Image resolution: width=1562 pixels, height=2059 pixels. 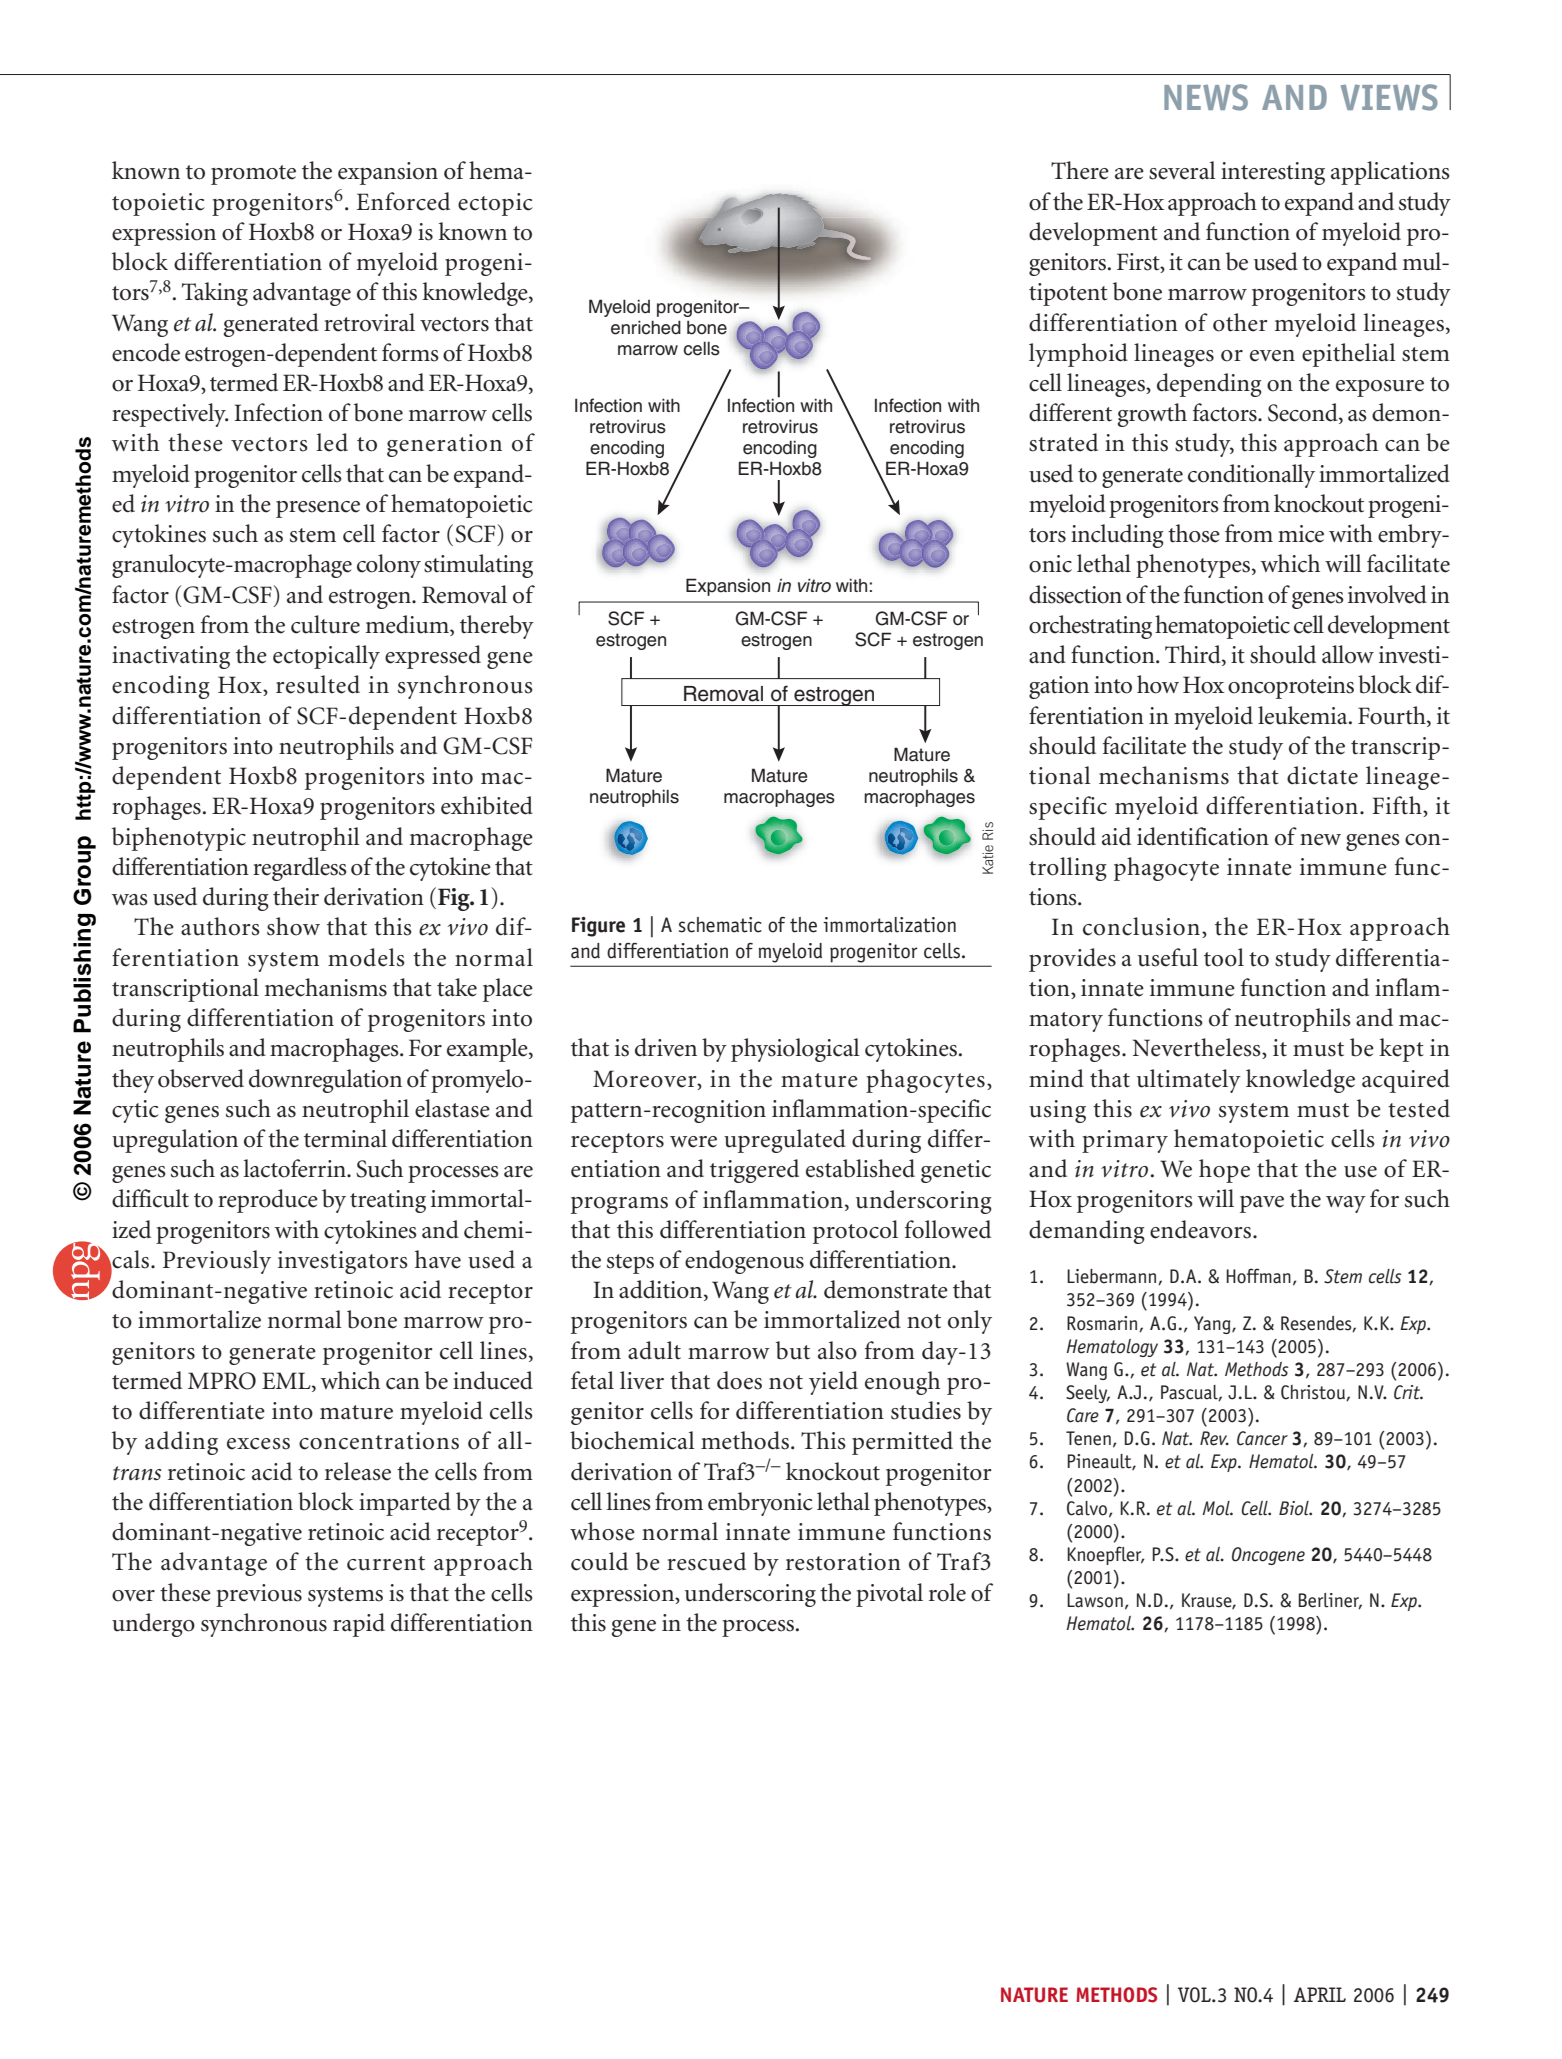 I want to click on promote, so click(x=253, y=175).
